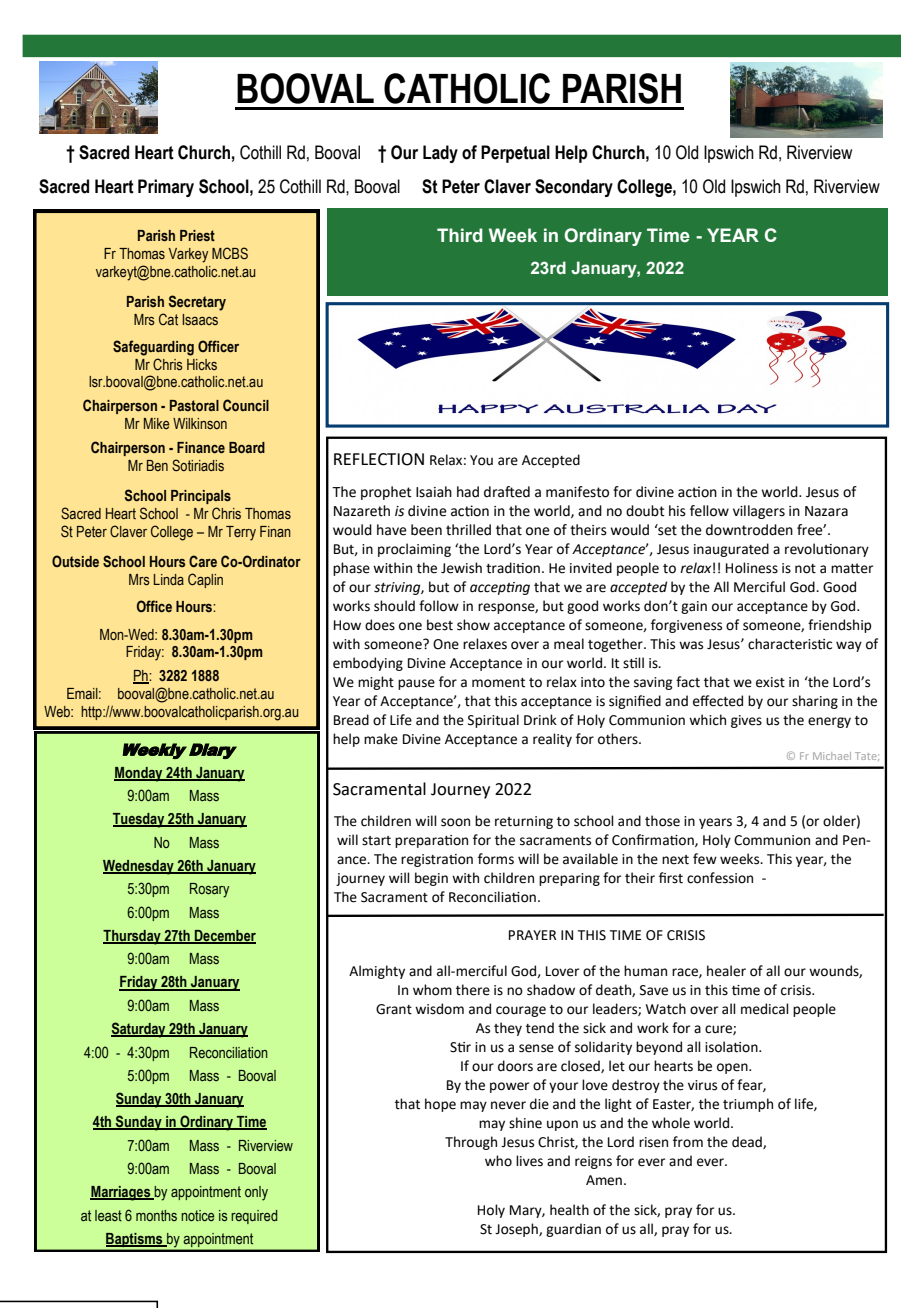 This image has width=924, height=1308. Describe the element at coordinates (574, 188) in the image. I see `Secondary` at that location.
